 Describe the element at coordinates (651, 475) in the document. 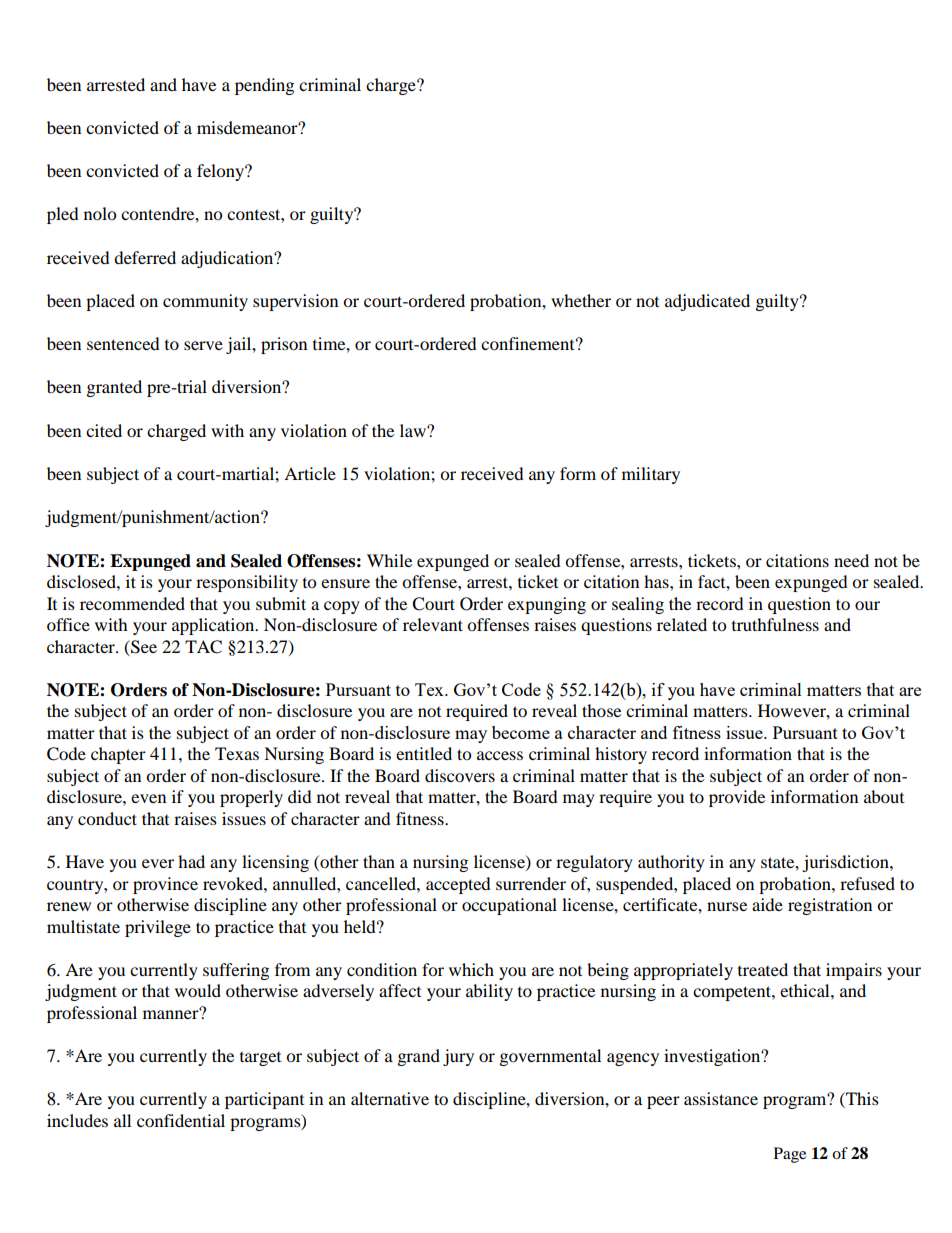

I see `military` at that location.
